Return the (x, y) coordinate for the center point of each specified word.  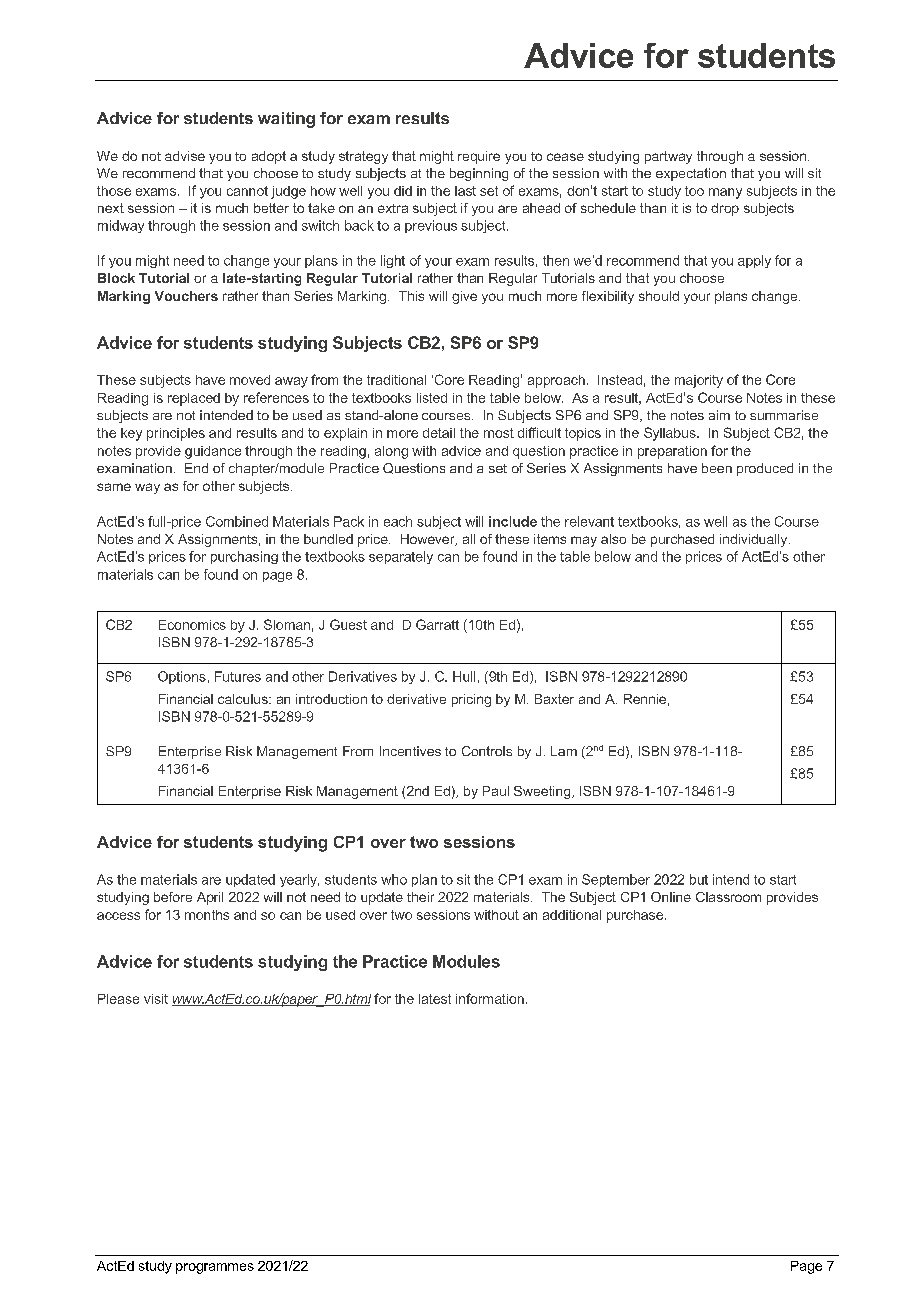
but (699, 879)
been (717, 468)
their (420, 897)
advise (185, 156)
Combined (237, 521)
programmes (215, 1268)
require (479, 157)
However (429, 540)
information (490, 998)
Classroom (728, 897)
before (173, 897)
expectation (691, 174)
